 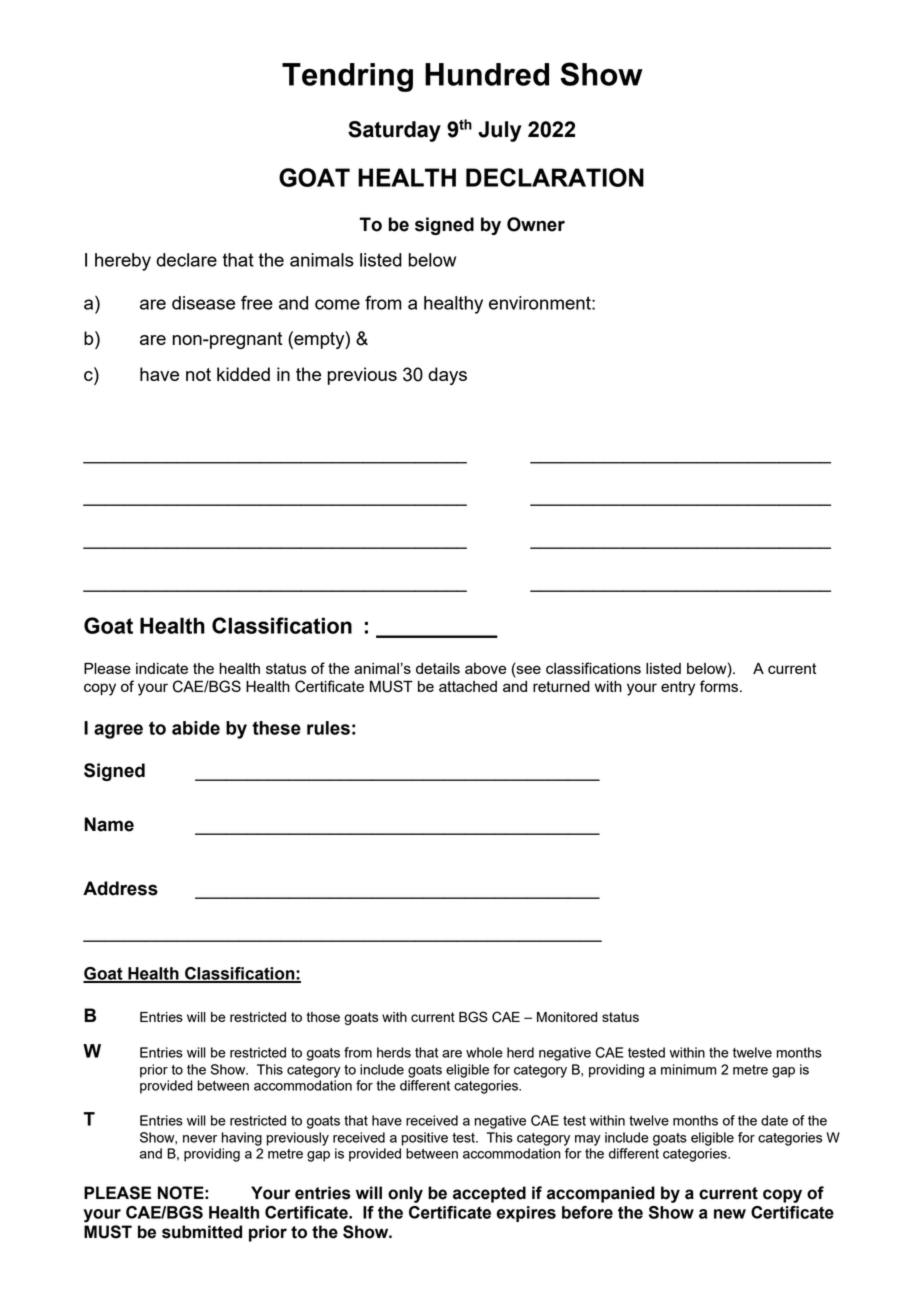 What do you see at coordinates (394, 131) in the screenshot?
I see `Saturday` at bounding box center [394, 131].
